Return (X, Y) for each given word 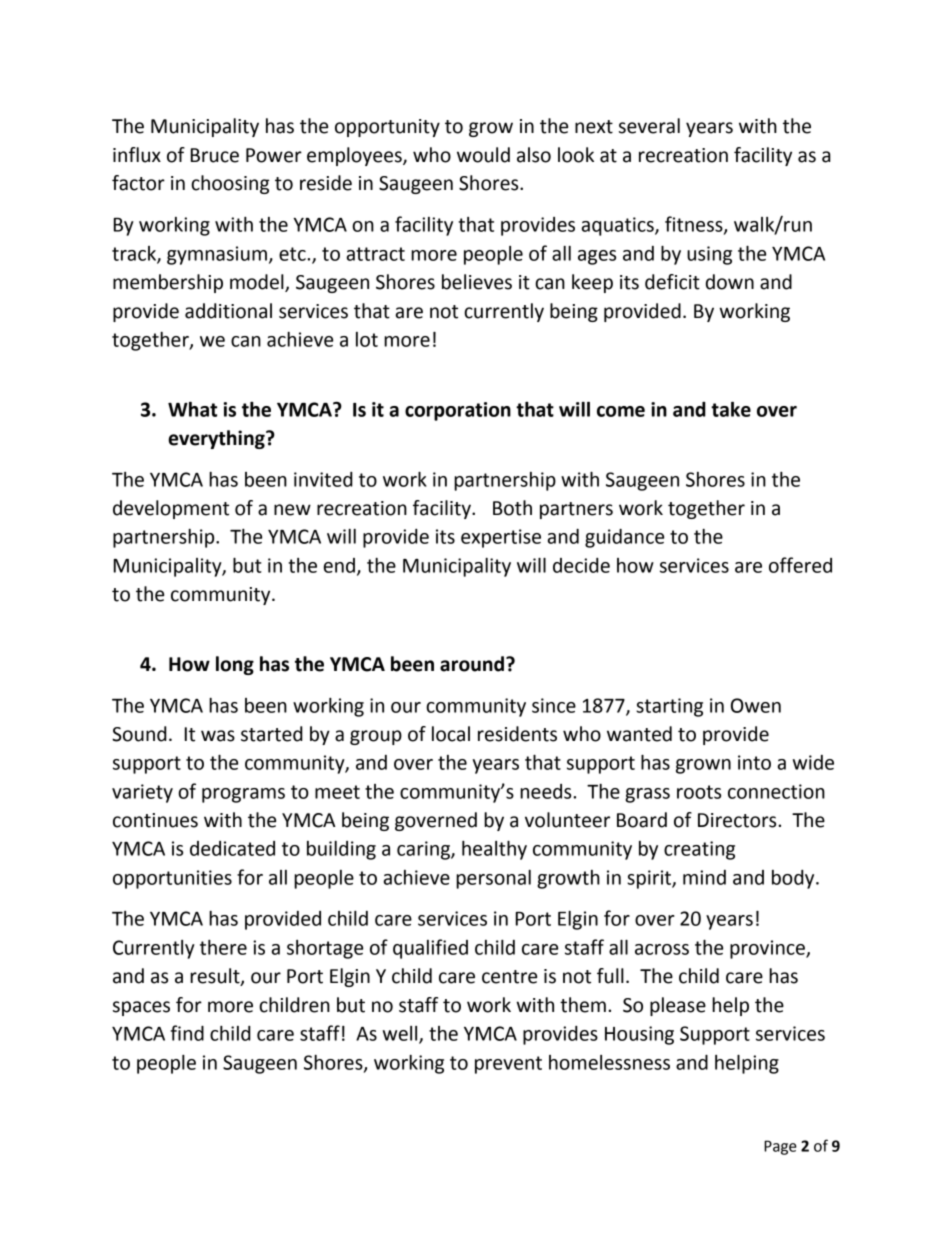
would (483, 155)
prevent (508, 1065)
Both (512, 508)
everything (217, 439)
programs (243, 795)
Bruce (215, 155)
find (187, 1033)
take (731, 409)
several (649, 126)
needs (547, 791)
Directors (738, 820)
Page (780, 1147)
